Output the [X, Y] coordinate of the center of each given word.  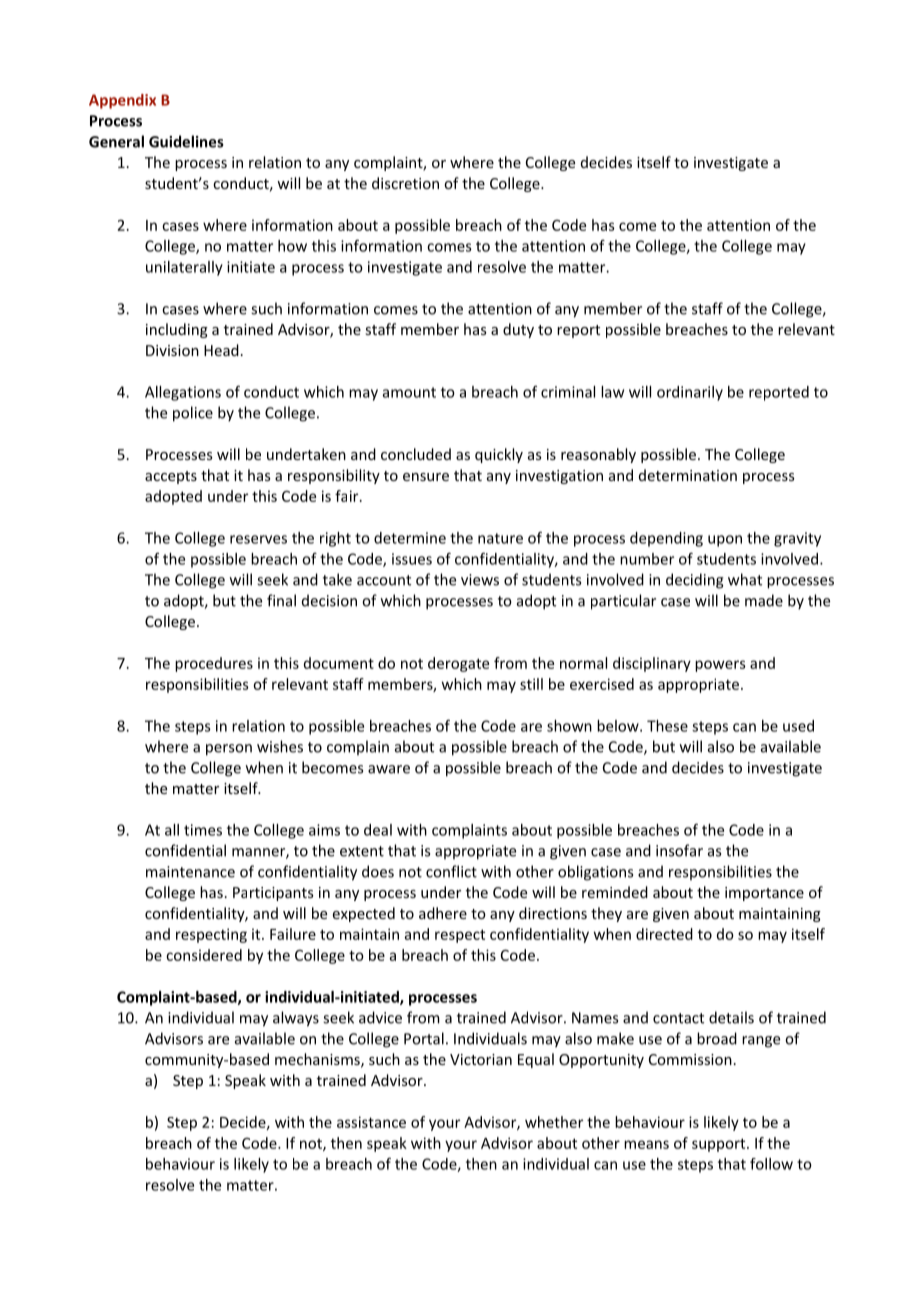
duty [518, 330]
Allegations [183, 393]
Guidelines [186, 141]
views [480, 580]
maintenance [190, 872]
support [720, 1145]
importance [764, 894]
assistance [371, 1122]
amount [409, 392]
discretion [405, 183]
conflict [451, 871]
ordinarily [690, 393]
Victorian [481, 1059]
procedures [214, 664]
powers [720, 666]
